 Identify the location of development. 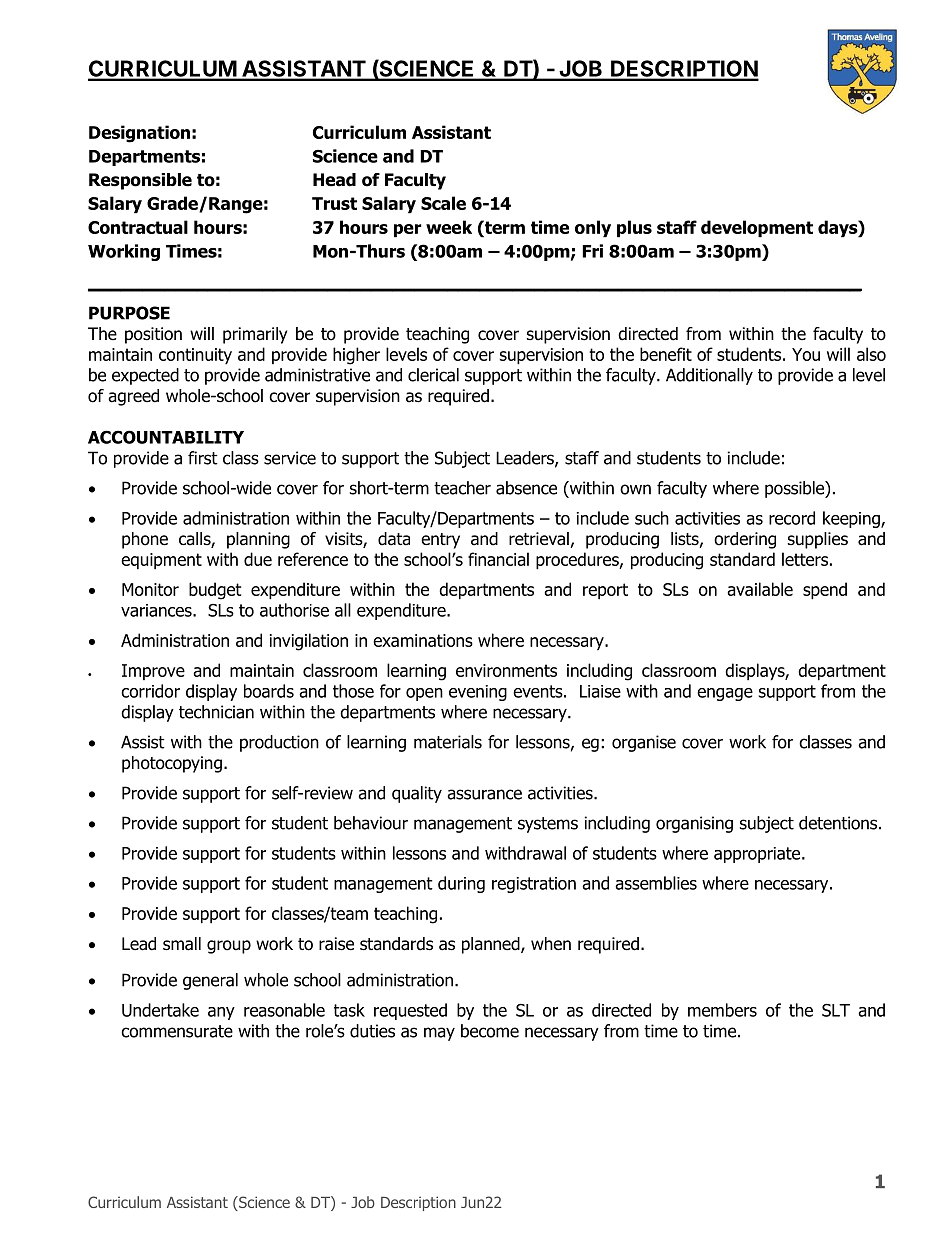
(757, 229).
